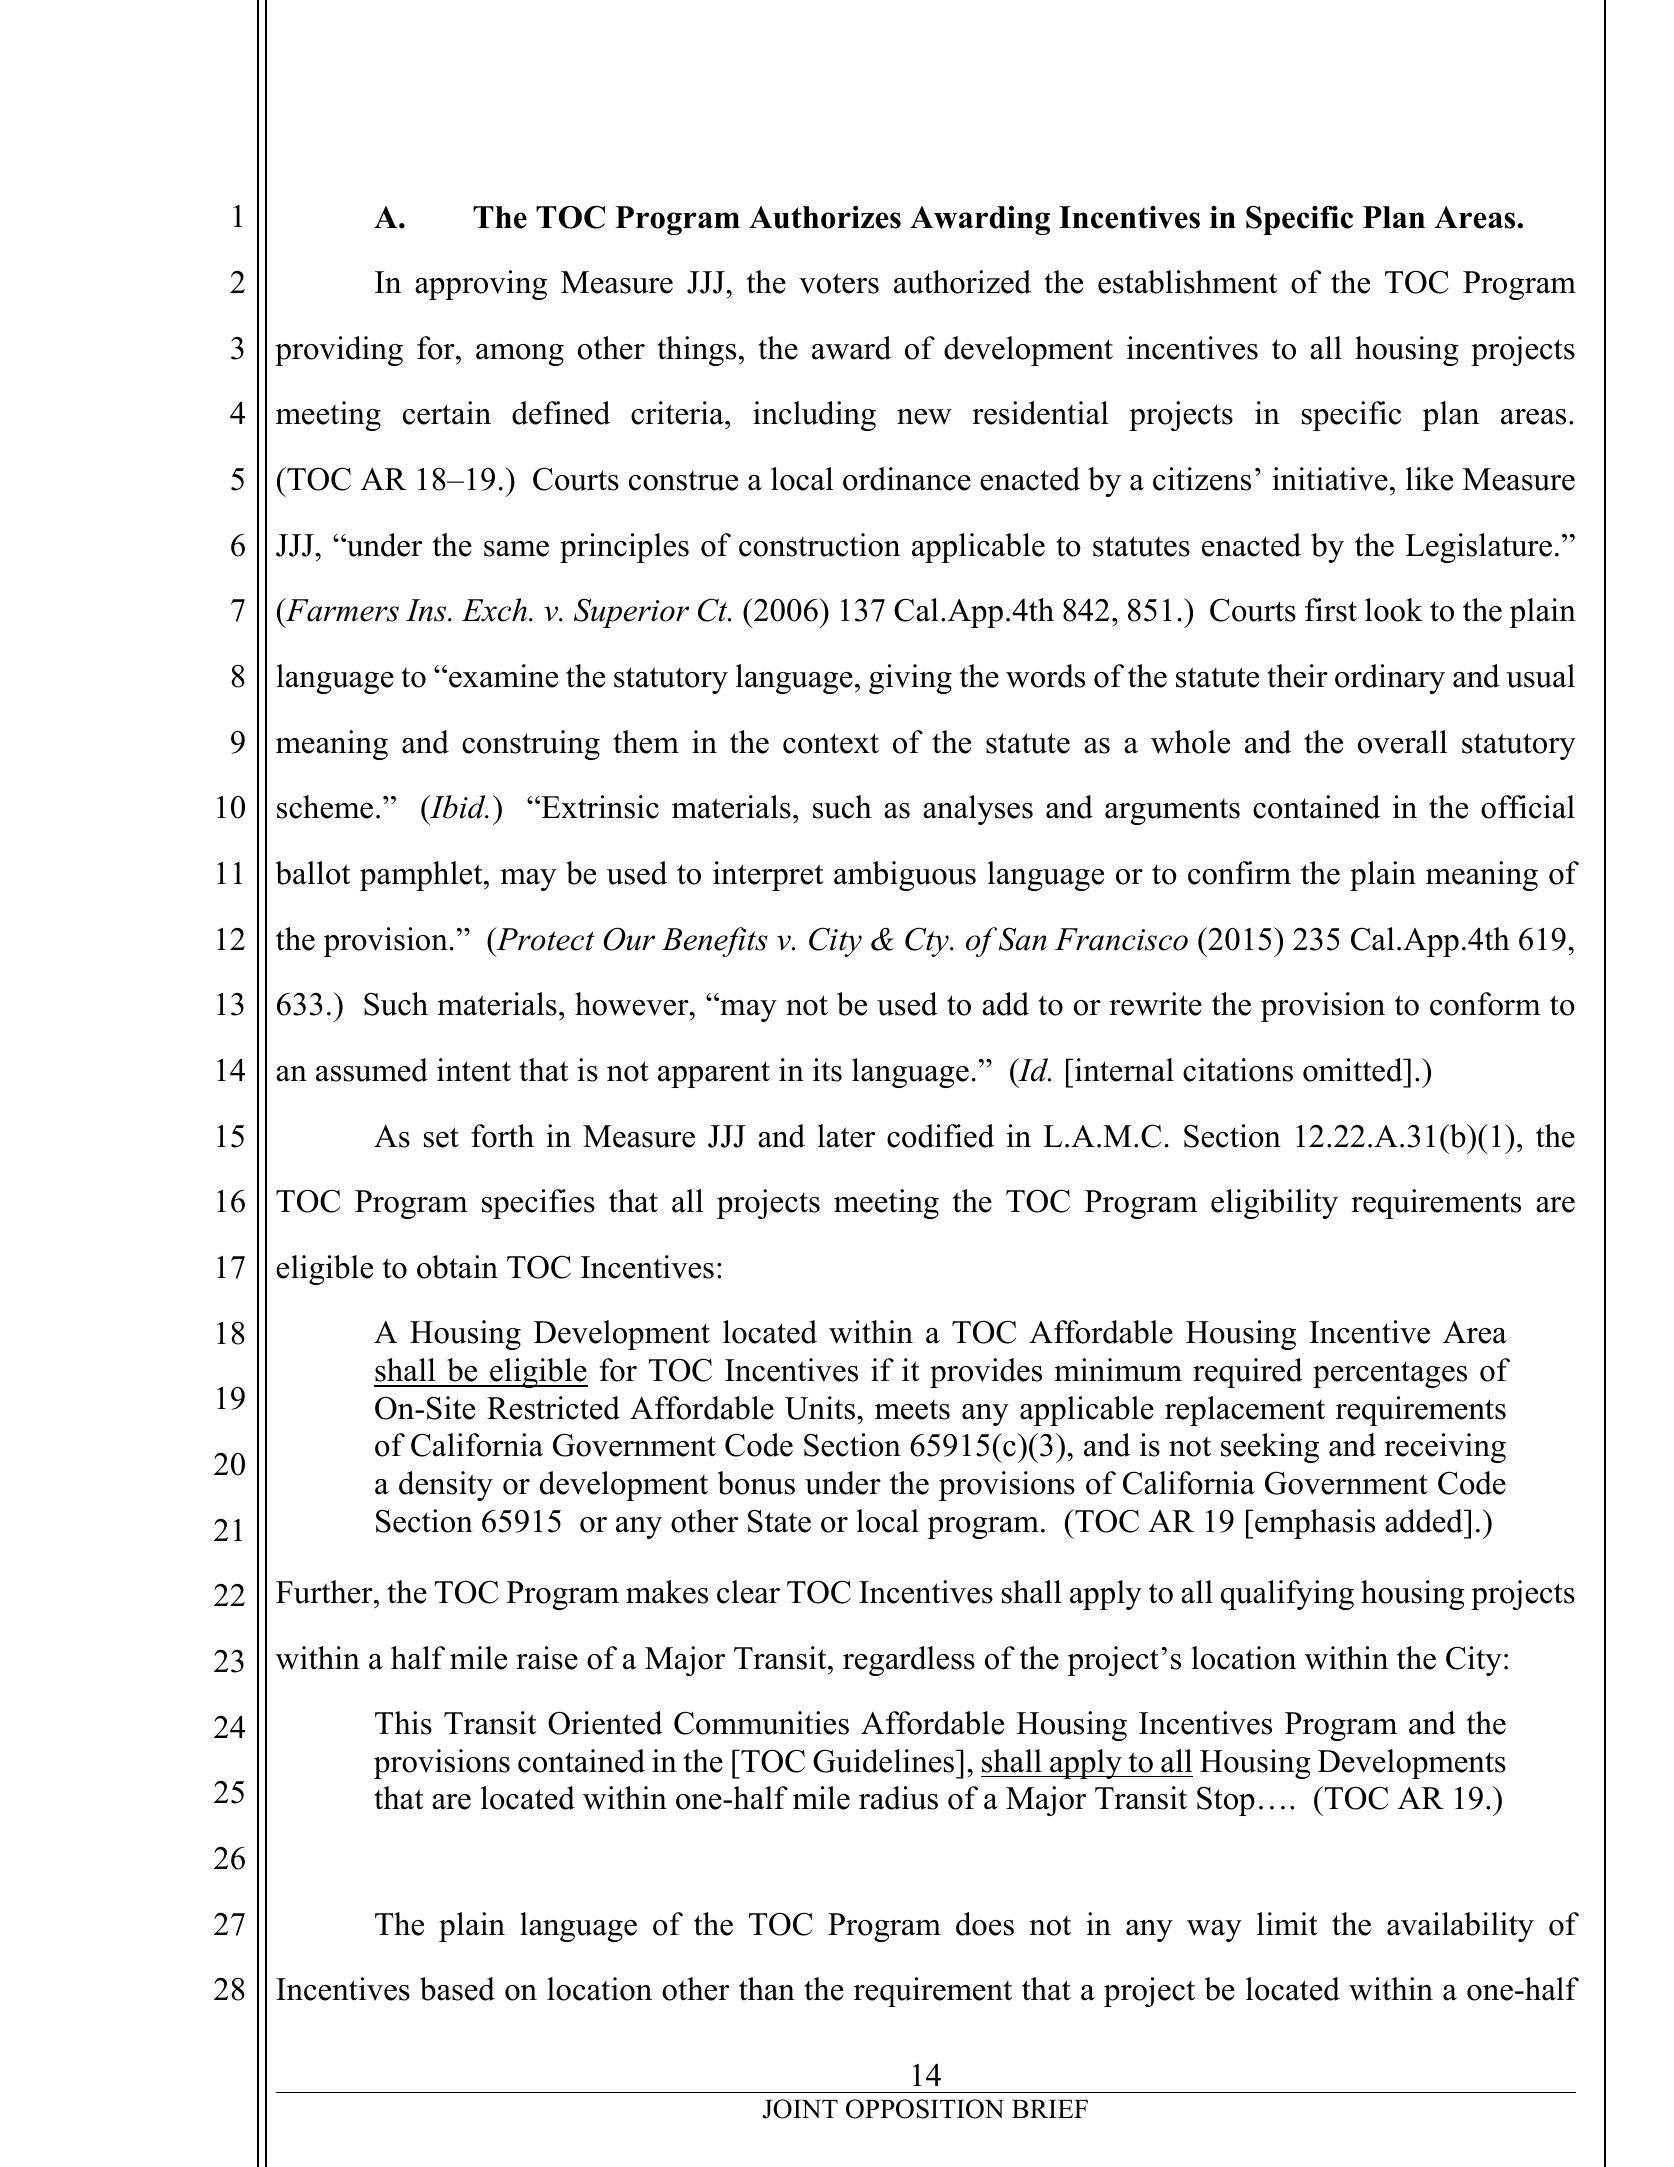 The image size is (1674, 2167). I want to click on omitted, so click(1354, 1070).
